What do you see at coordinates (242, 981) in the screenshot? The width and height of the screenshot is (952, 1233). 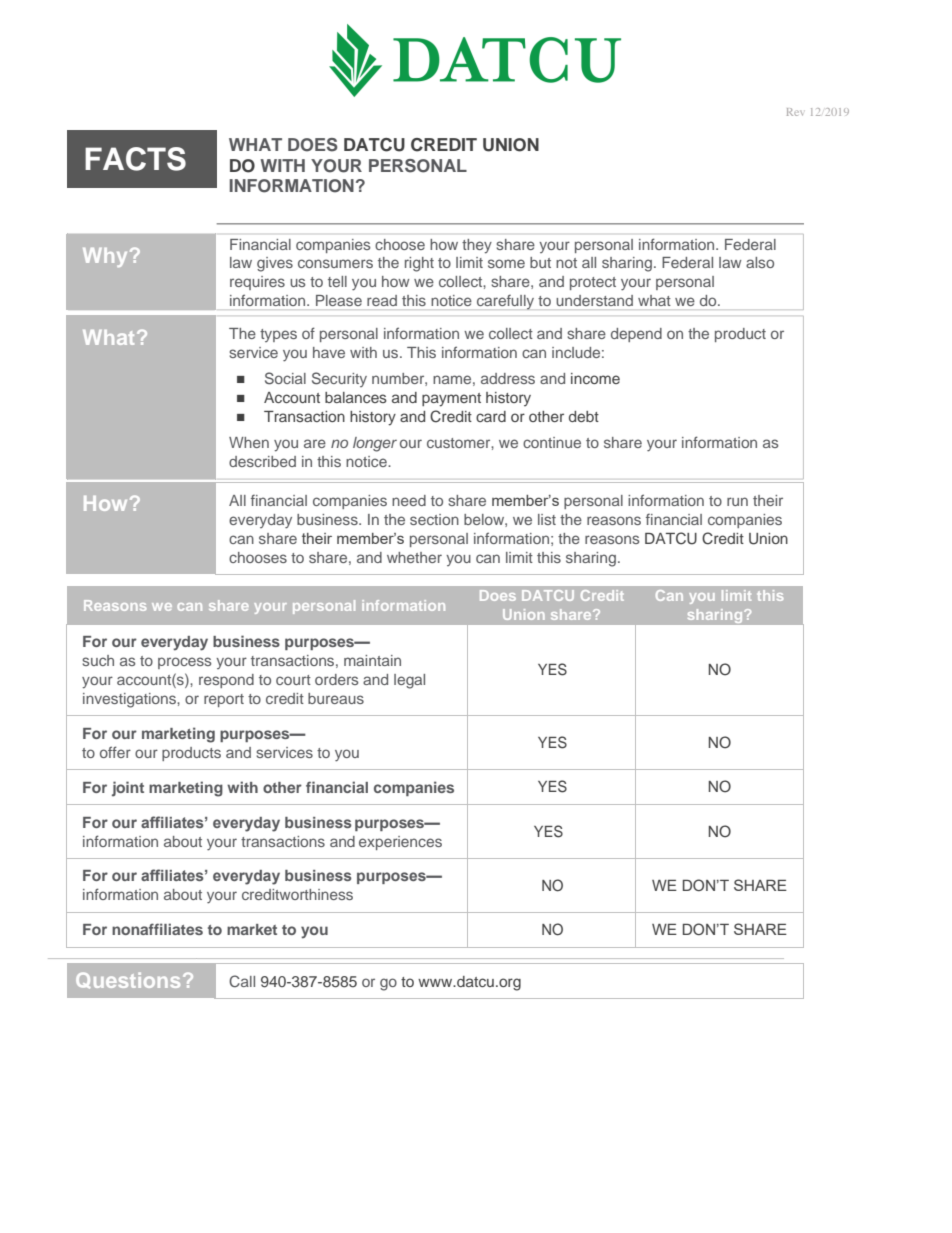 I see `Call` at bounding box center [242, 981].
